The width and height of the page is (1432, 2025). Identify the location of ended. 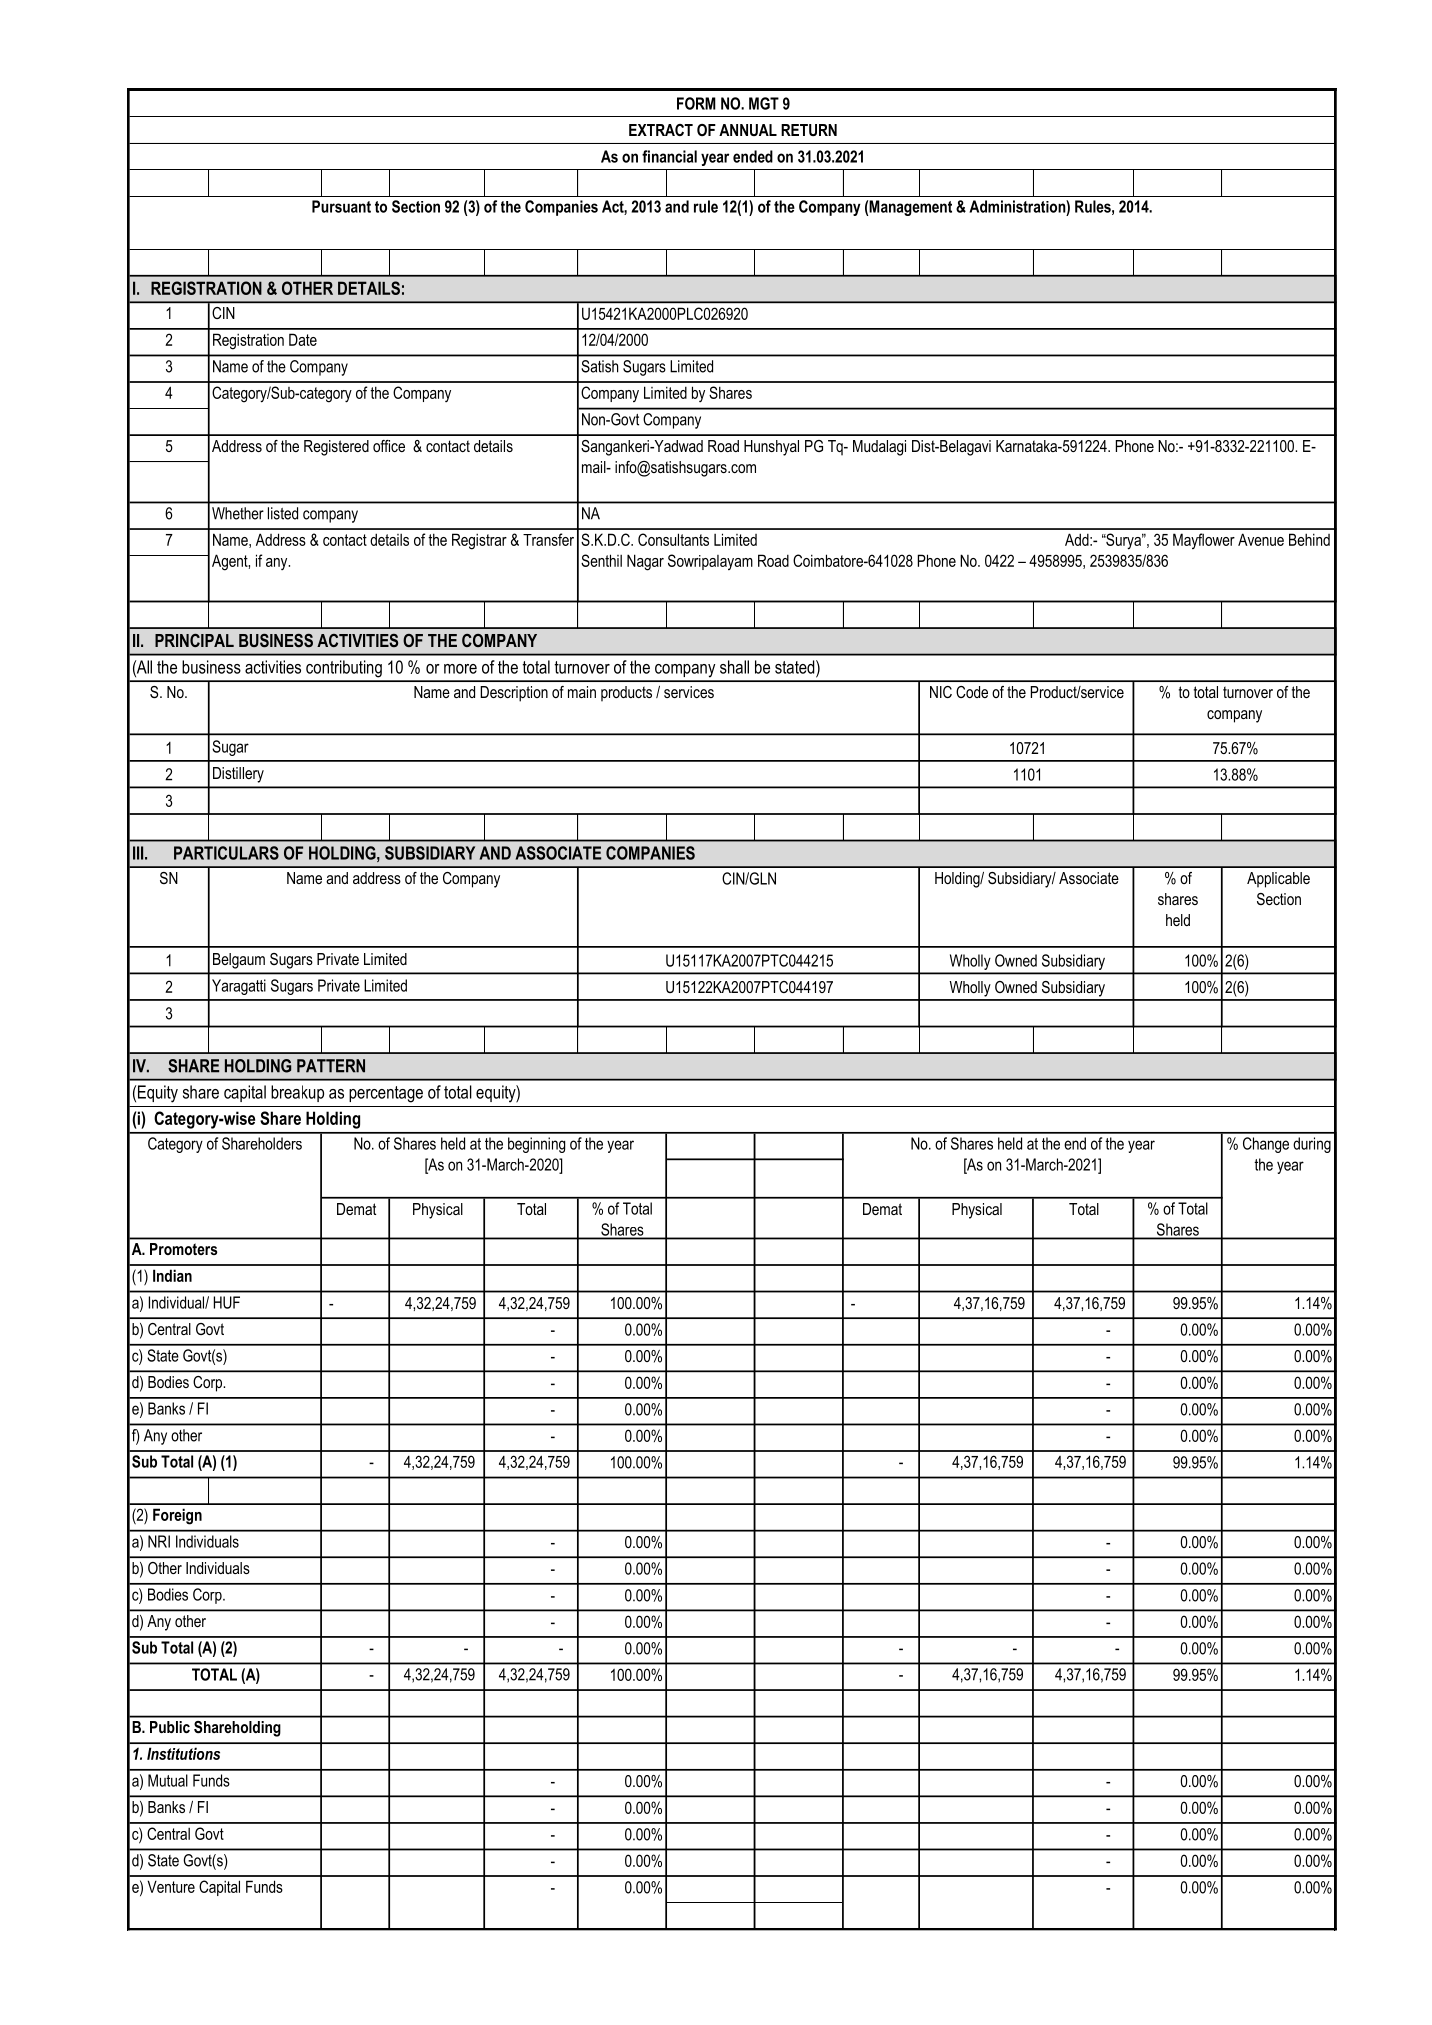
(753, 156).
